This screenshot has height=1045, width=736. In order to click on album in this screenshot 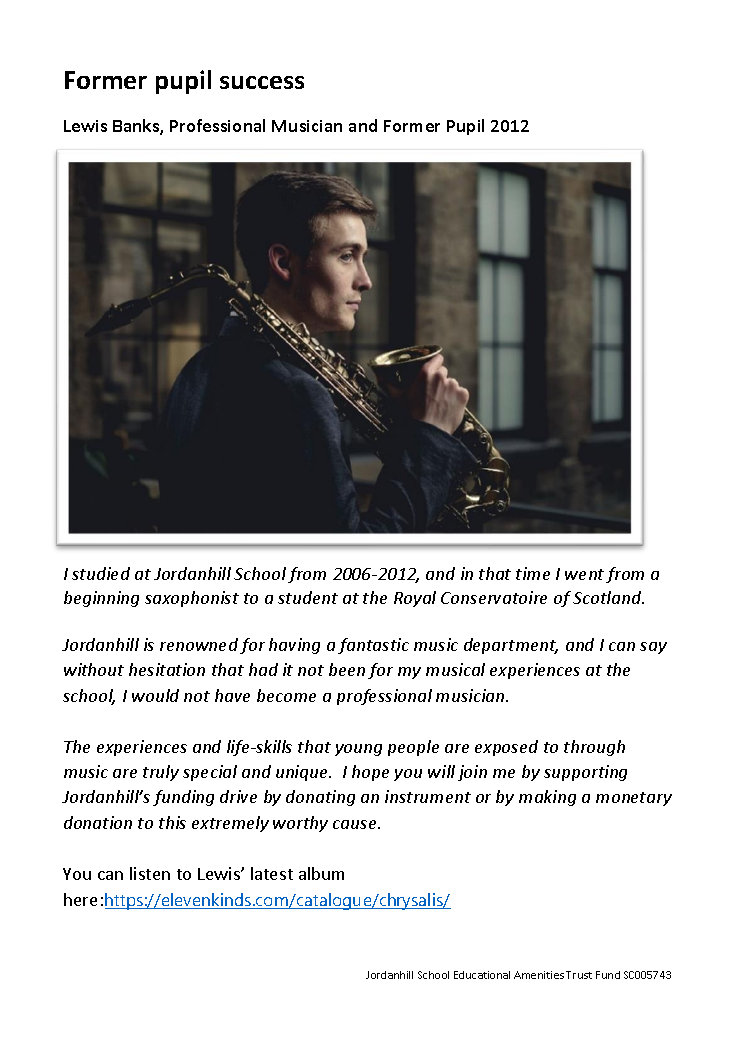, I will do `click(321, 873)`.
